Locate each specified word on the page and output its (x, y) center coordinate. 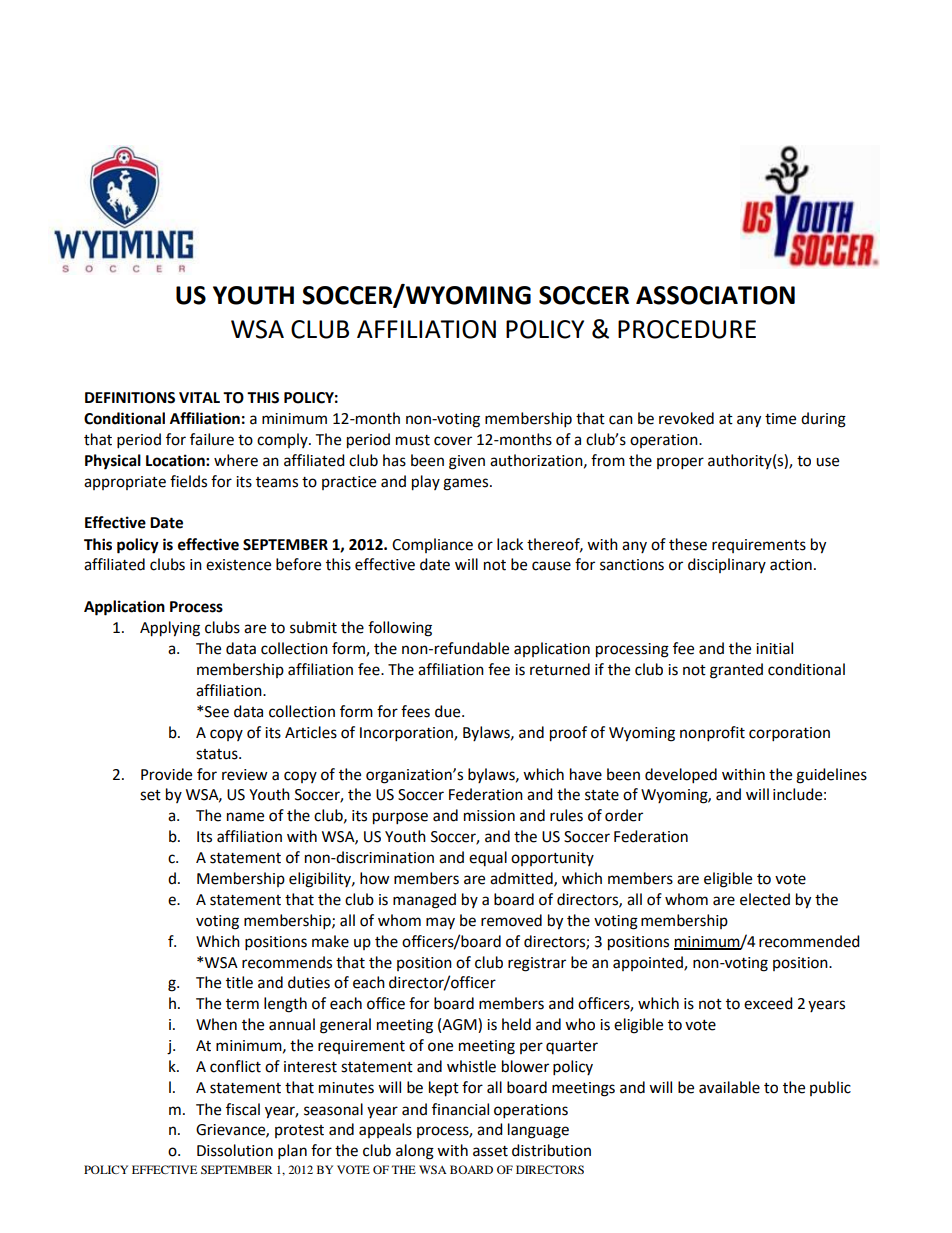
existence (238, 565)
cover (453, 441)
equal (488, 858)
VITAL (199, 397)
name (245, 817)
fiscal (243, 1109)
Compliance (432, 545)
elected (765, 899)
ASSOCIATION (715, 295)
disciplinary (727, 565)
